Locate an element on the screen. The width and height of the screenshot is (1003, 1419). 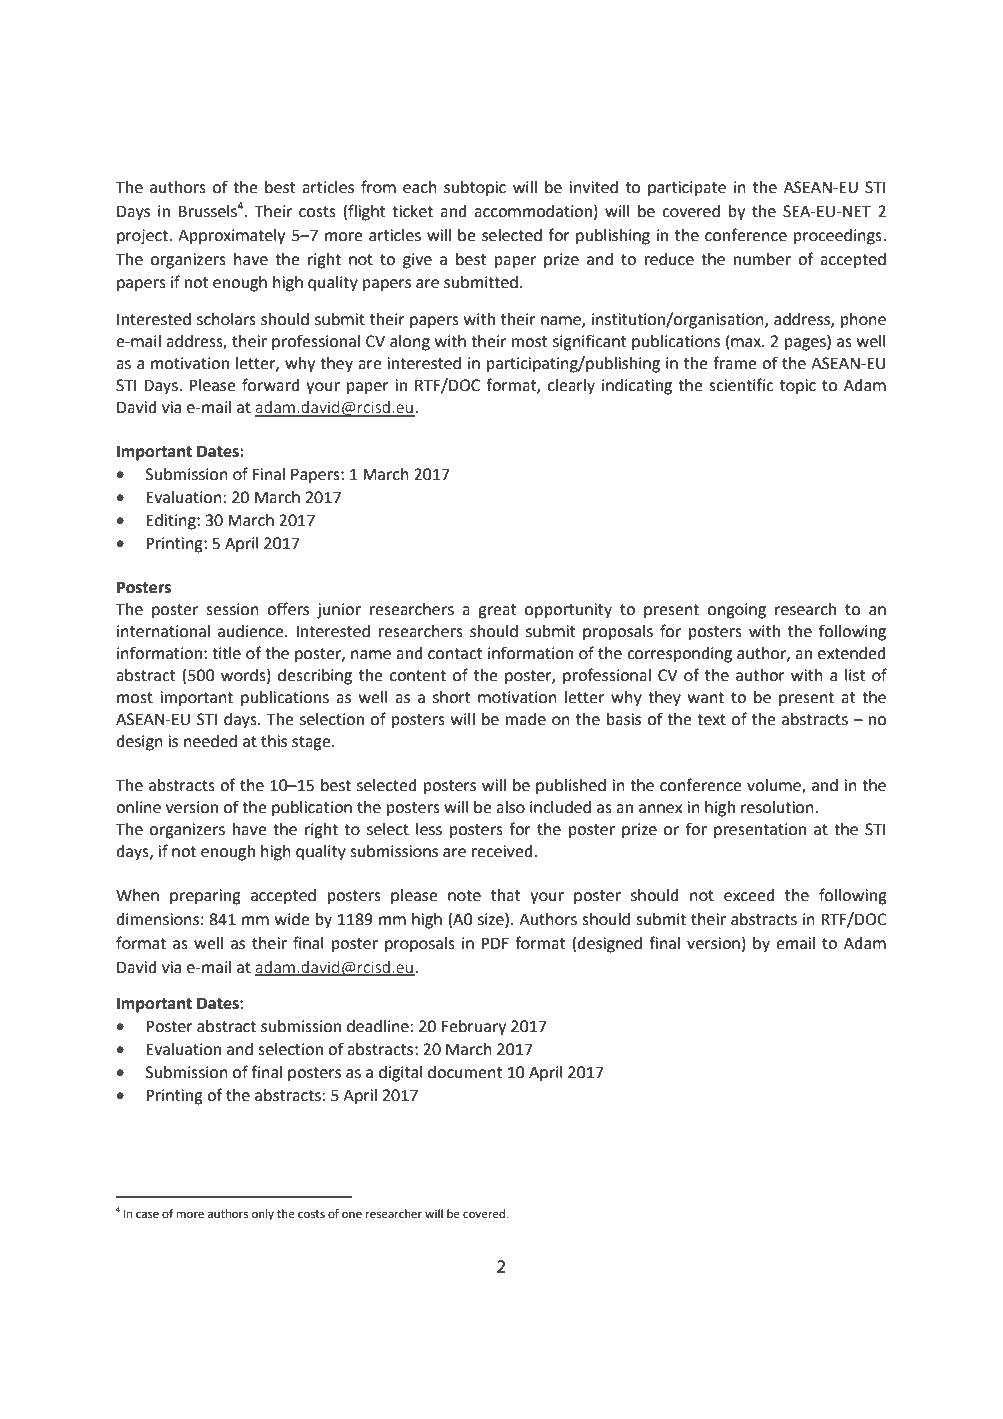
number is located at coordinates (762, 259).
